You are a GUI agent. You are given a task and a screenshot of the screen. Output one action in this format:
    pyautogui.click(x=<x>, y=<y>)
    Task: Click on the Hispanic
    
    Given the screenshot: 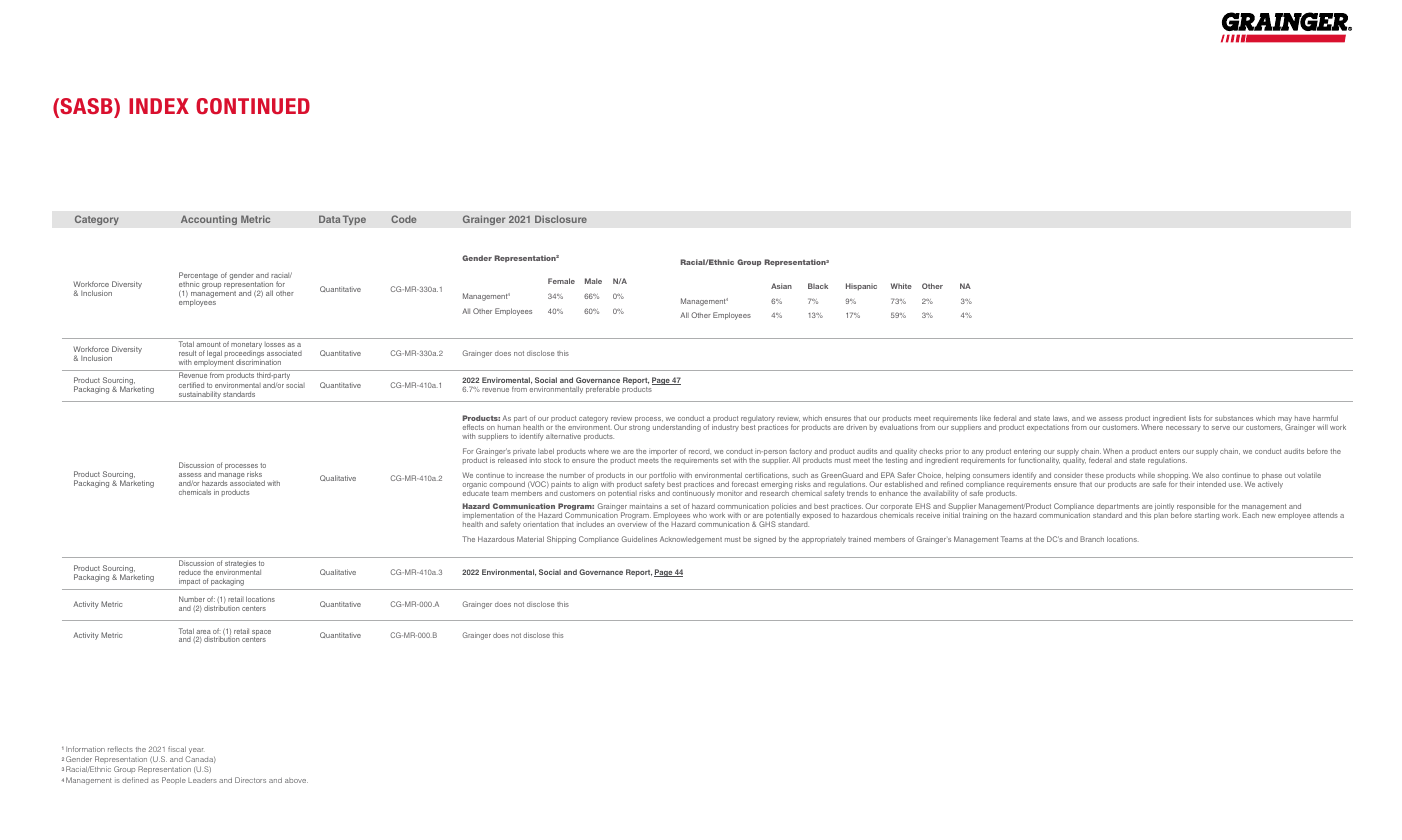 What is the action you would take?
    pyautogui.click(x=861, y=287)
